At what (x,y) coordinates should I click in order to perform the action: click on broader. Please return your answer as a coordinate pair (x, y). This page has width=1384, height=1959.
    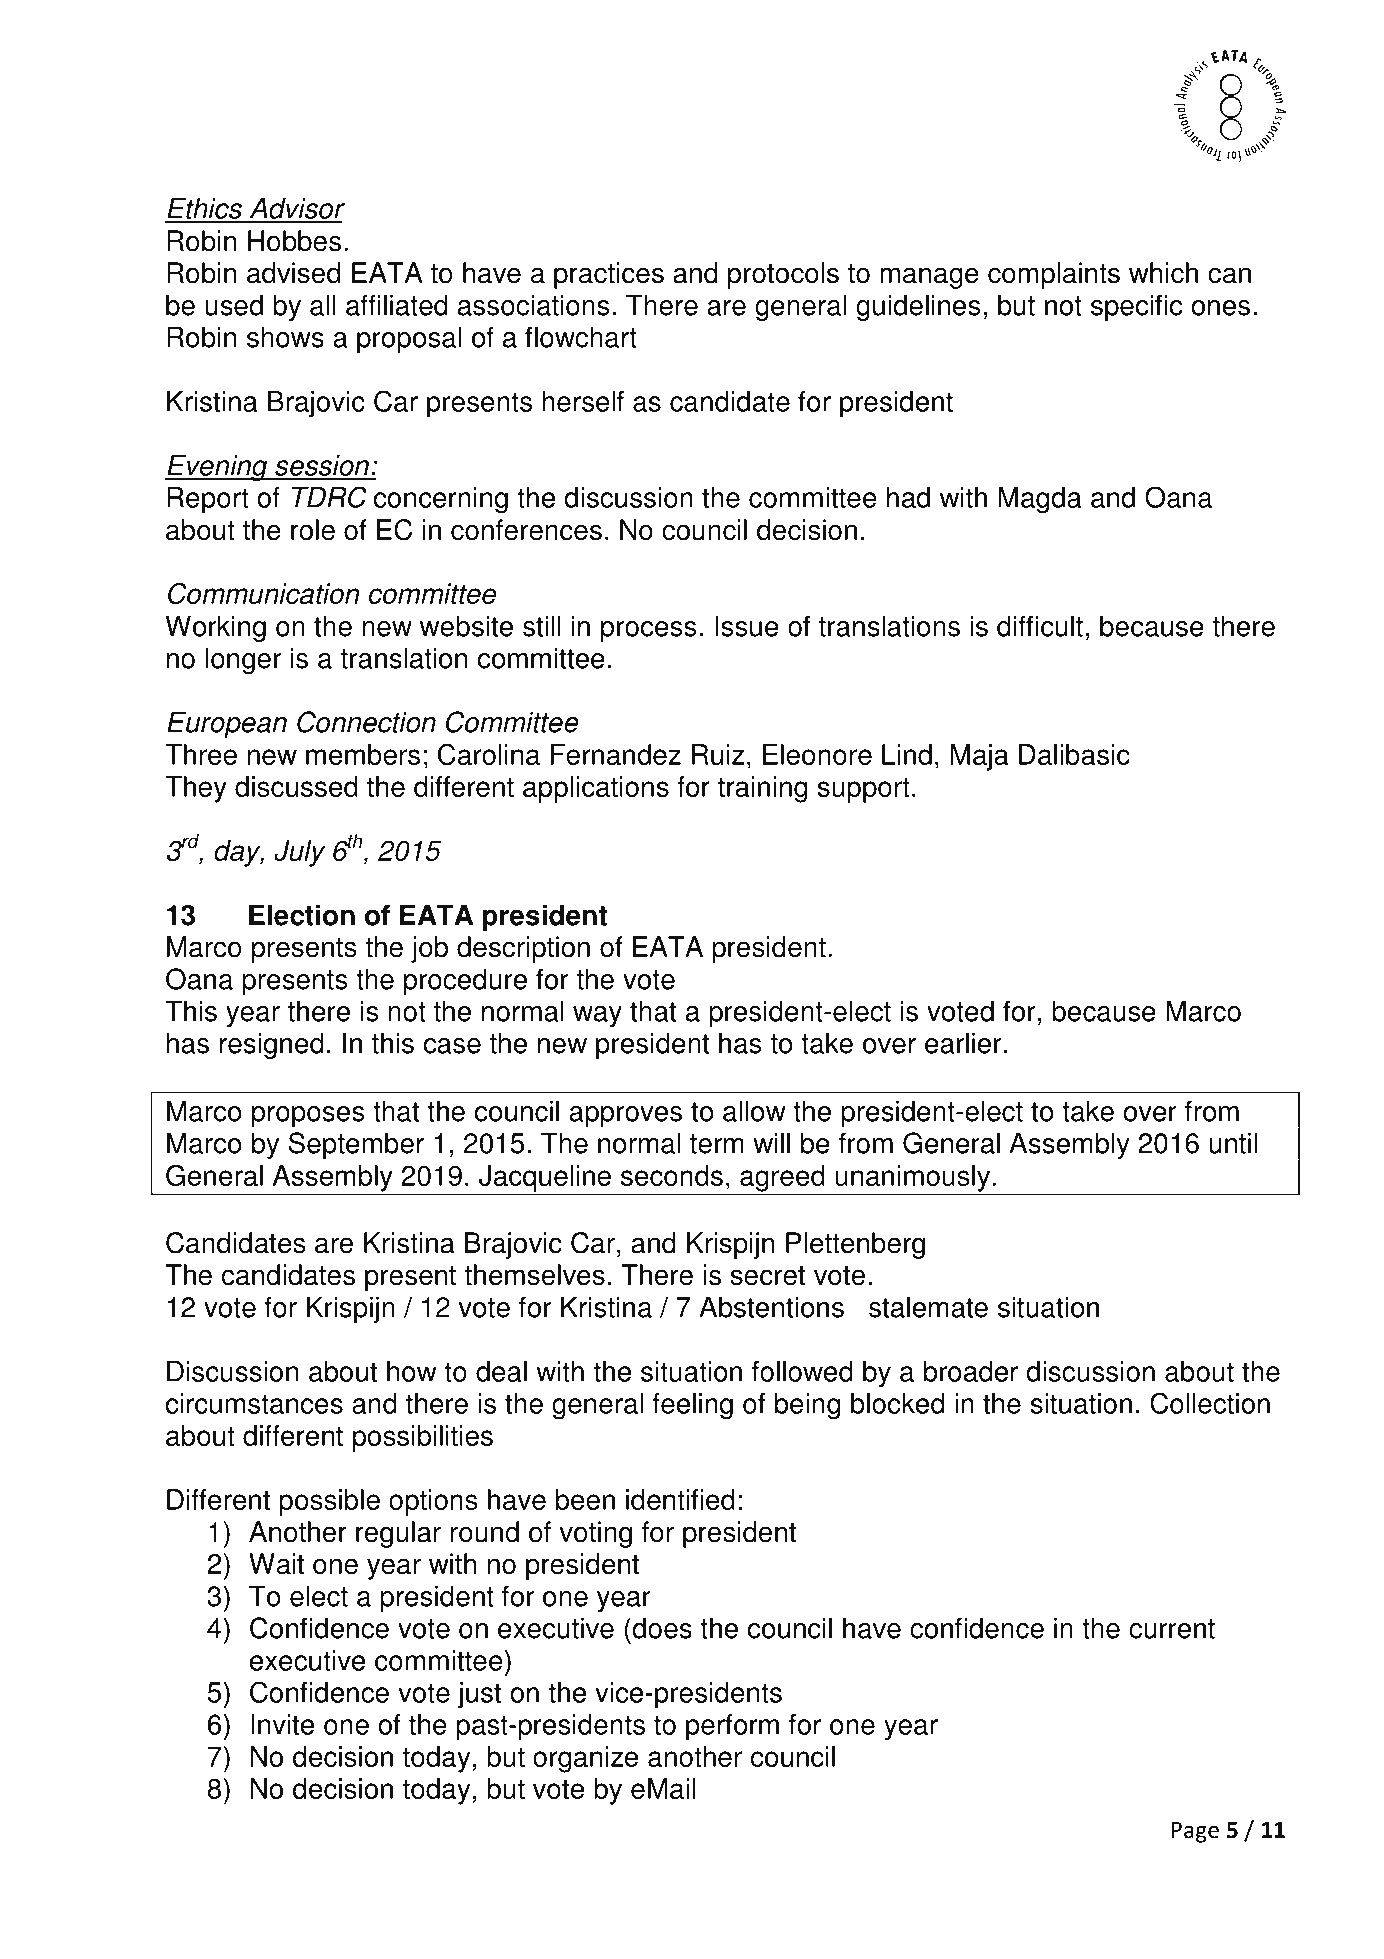
    Looking at the image, I should click on (971, 1371).
